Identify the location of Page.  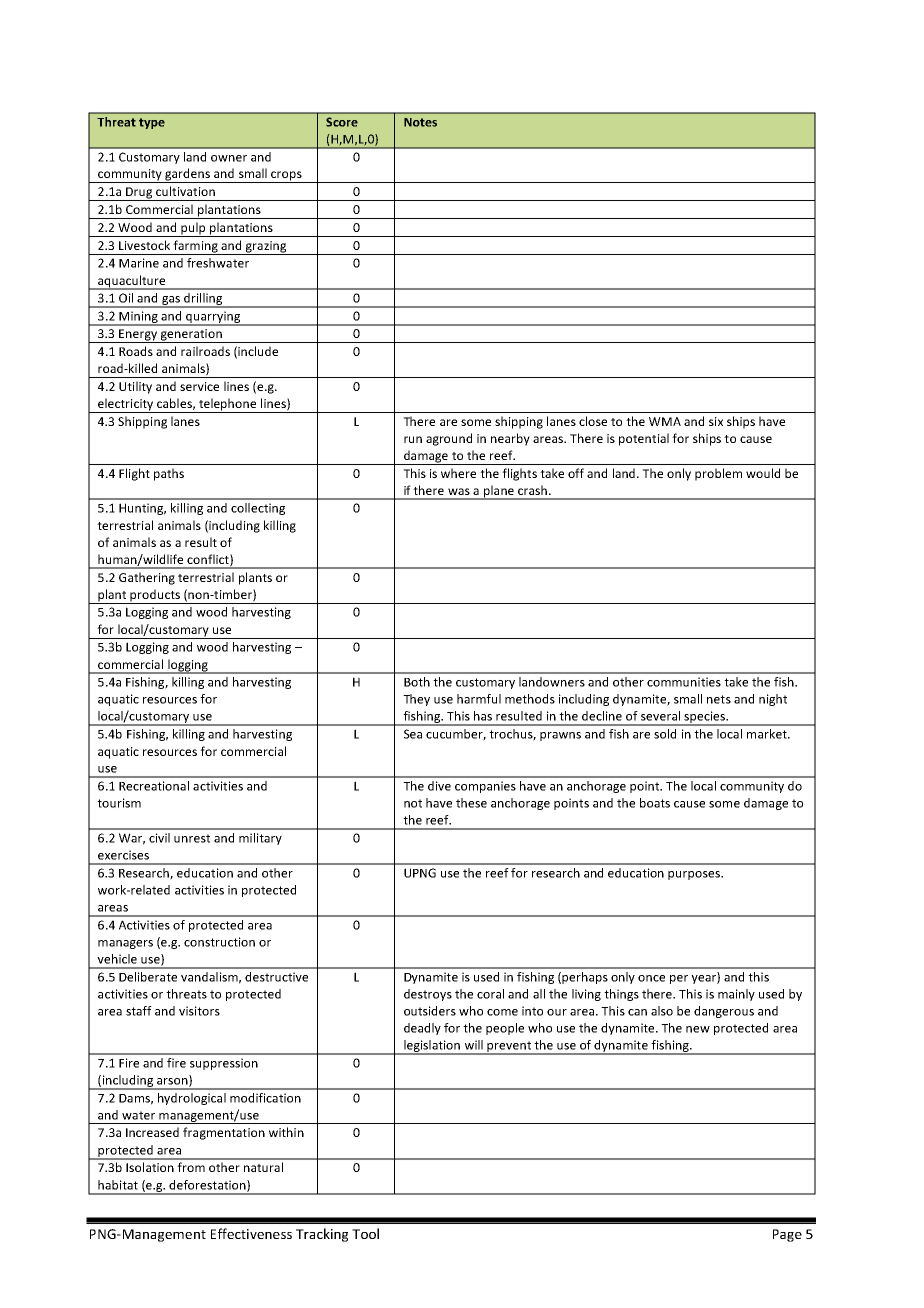
(787, 1235).
